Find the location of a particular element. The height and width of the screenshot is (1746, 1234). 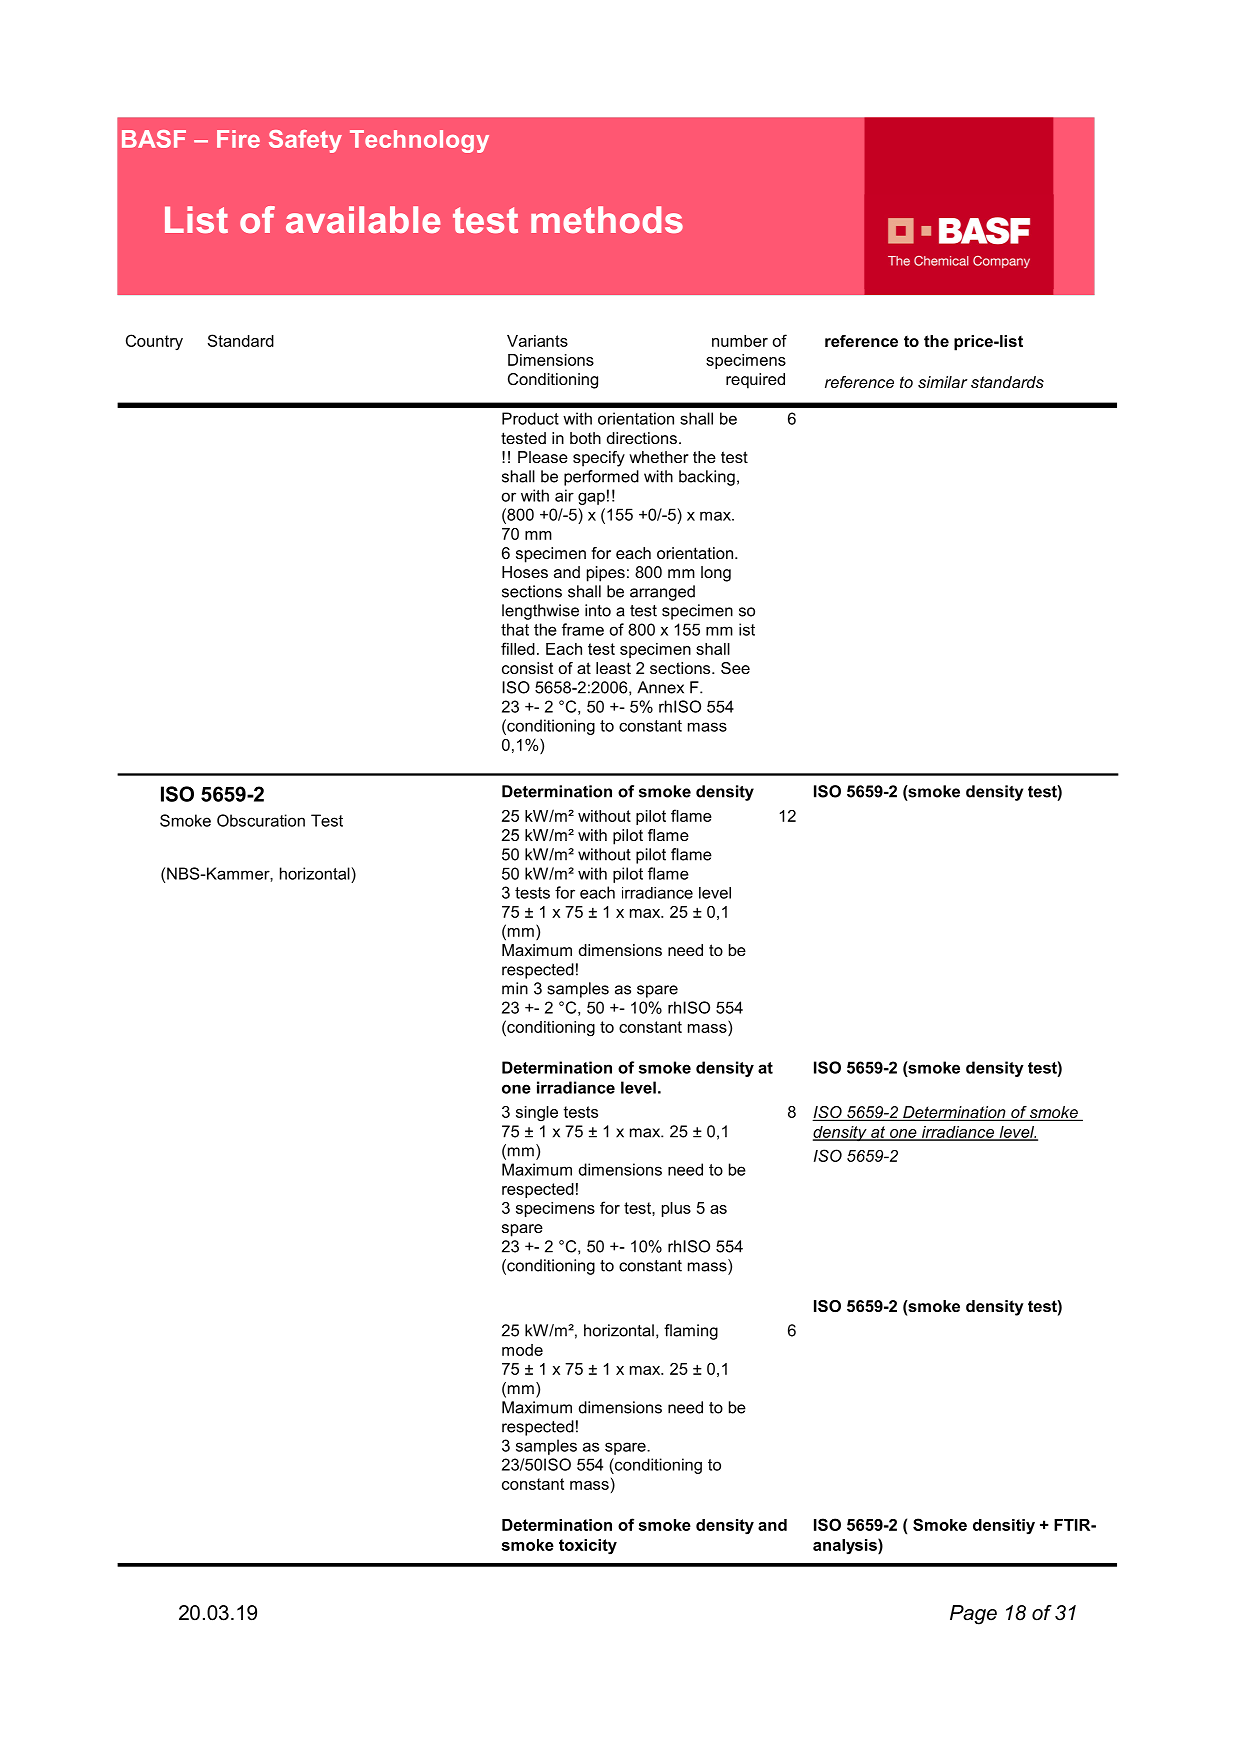

frame is located at coordinates (583, 629).
